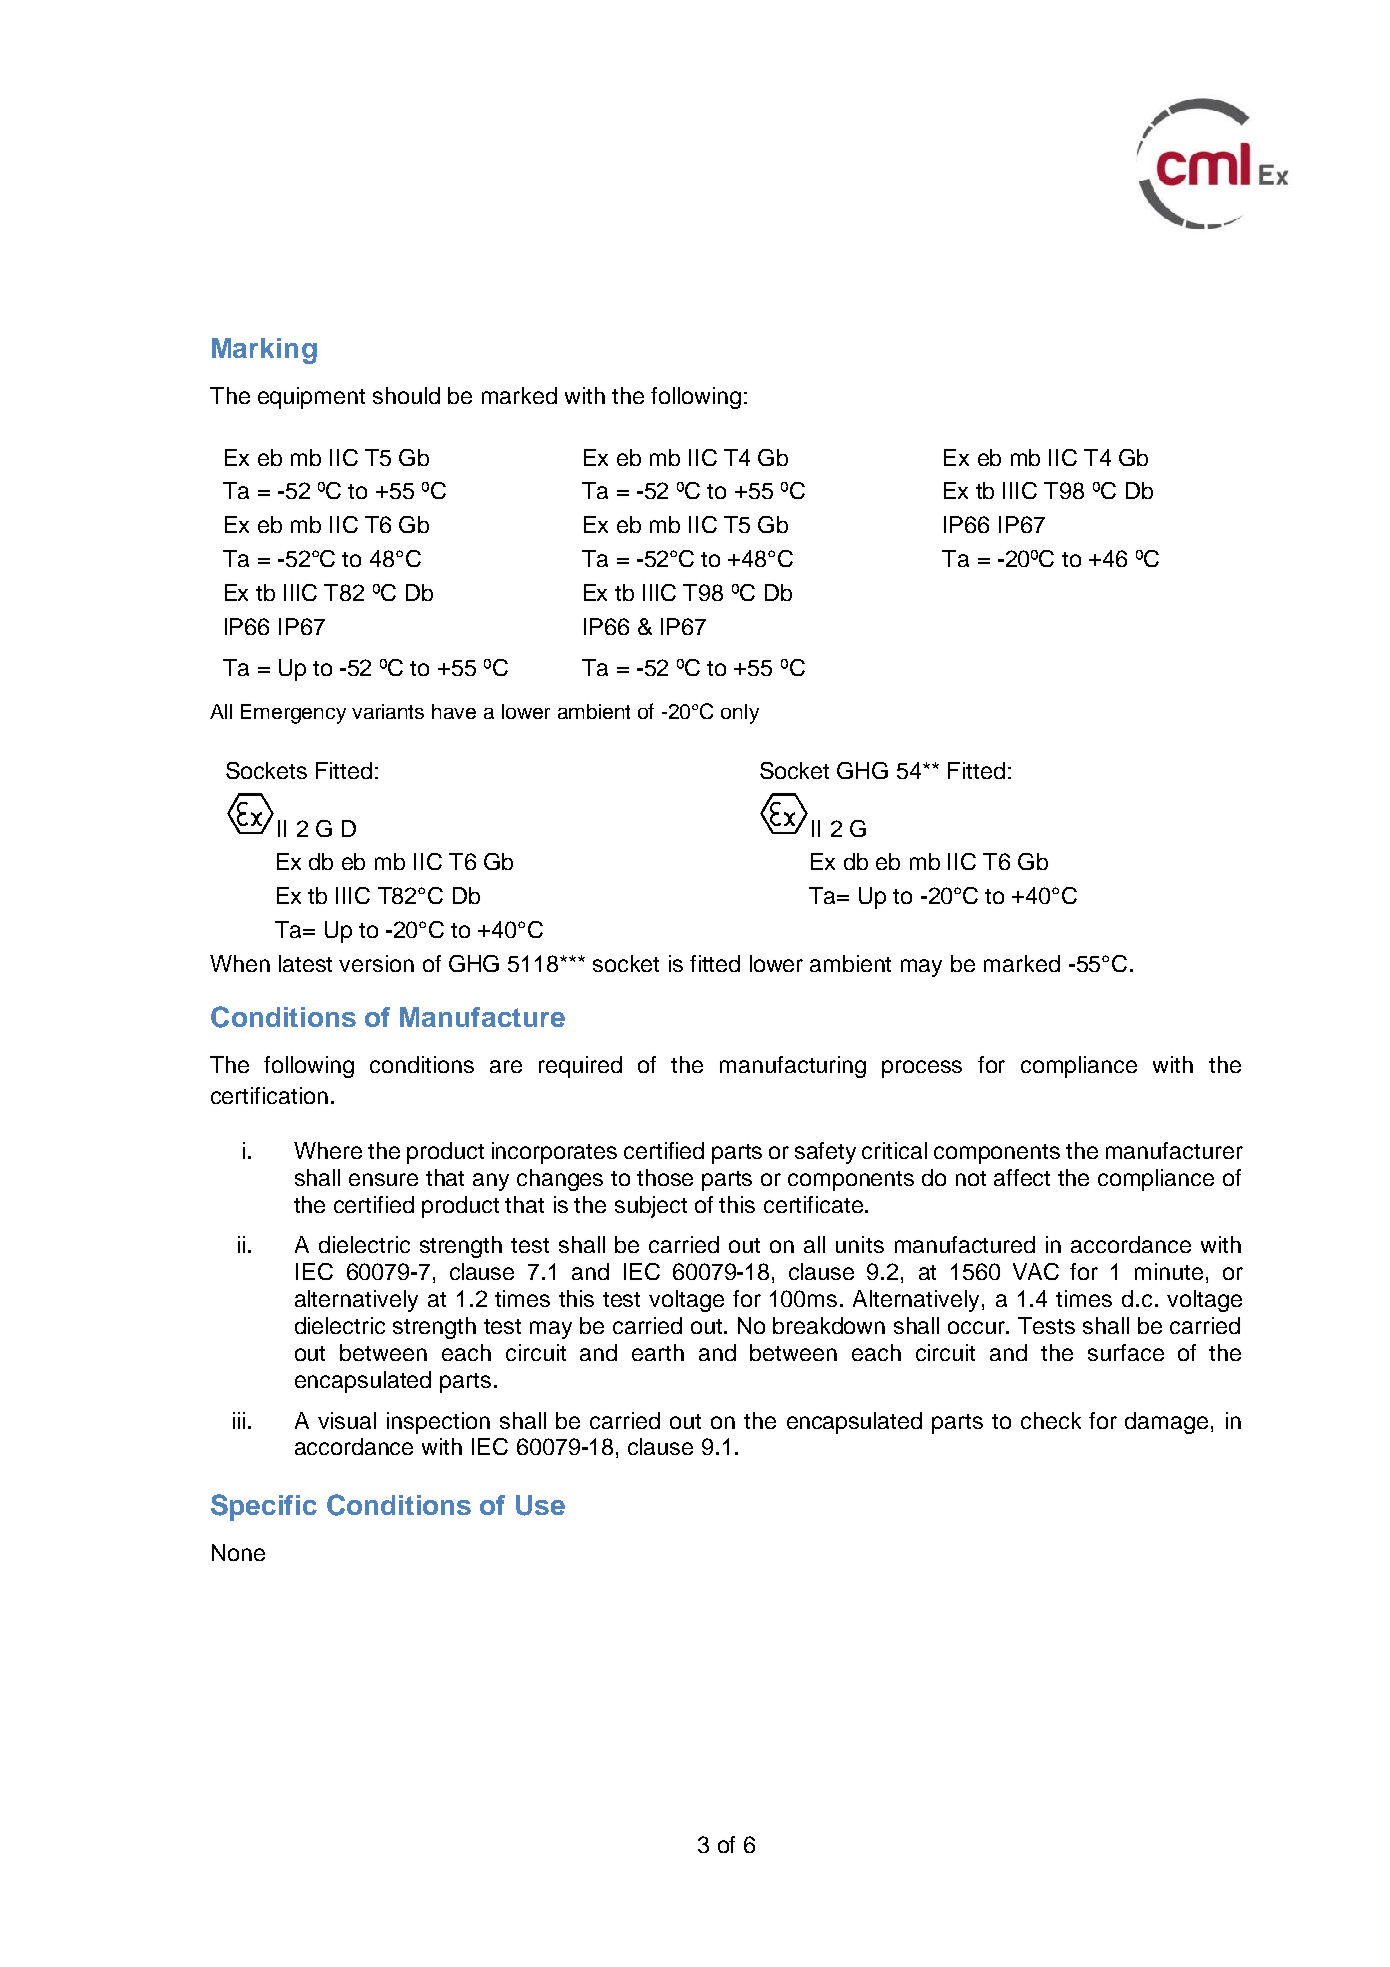 The height and width of the screenshot is (1967, 1390). I want to click on equipment, so click(311, 398).
